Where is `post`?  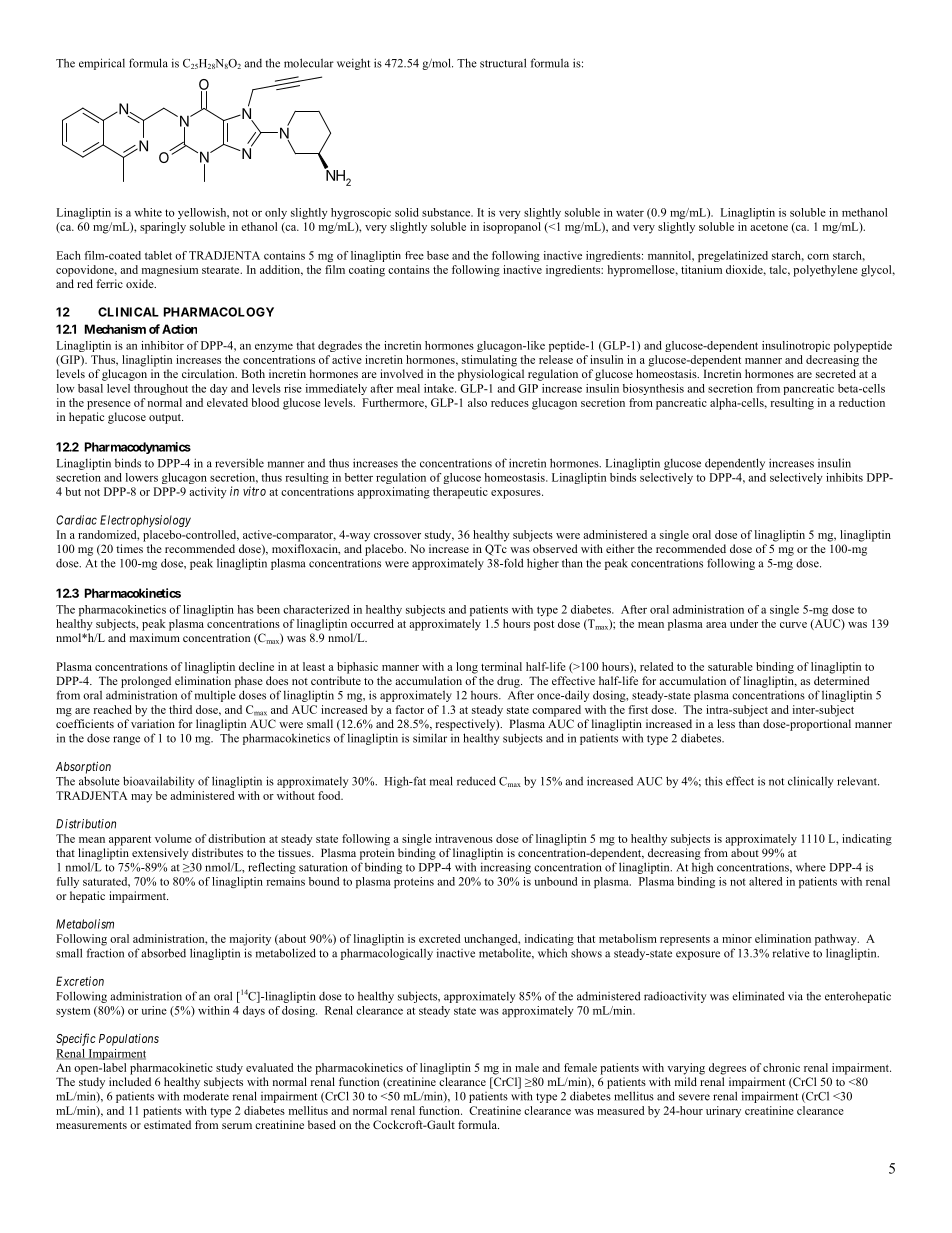
post is located at coordinates (544, 625).
